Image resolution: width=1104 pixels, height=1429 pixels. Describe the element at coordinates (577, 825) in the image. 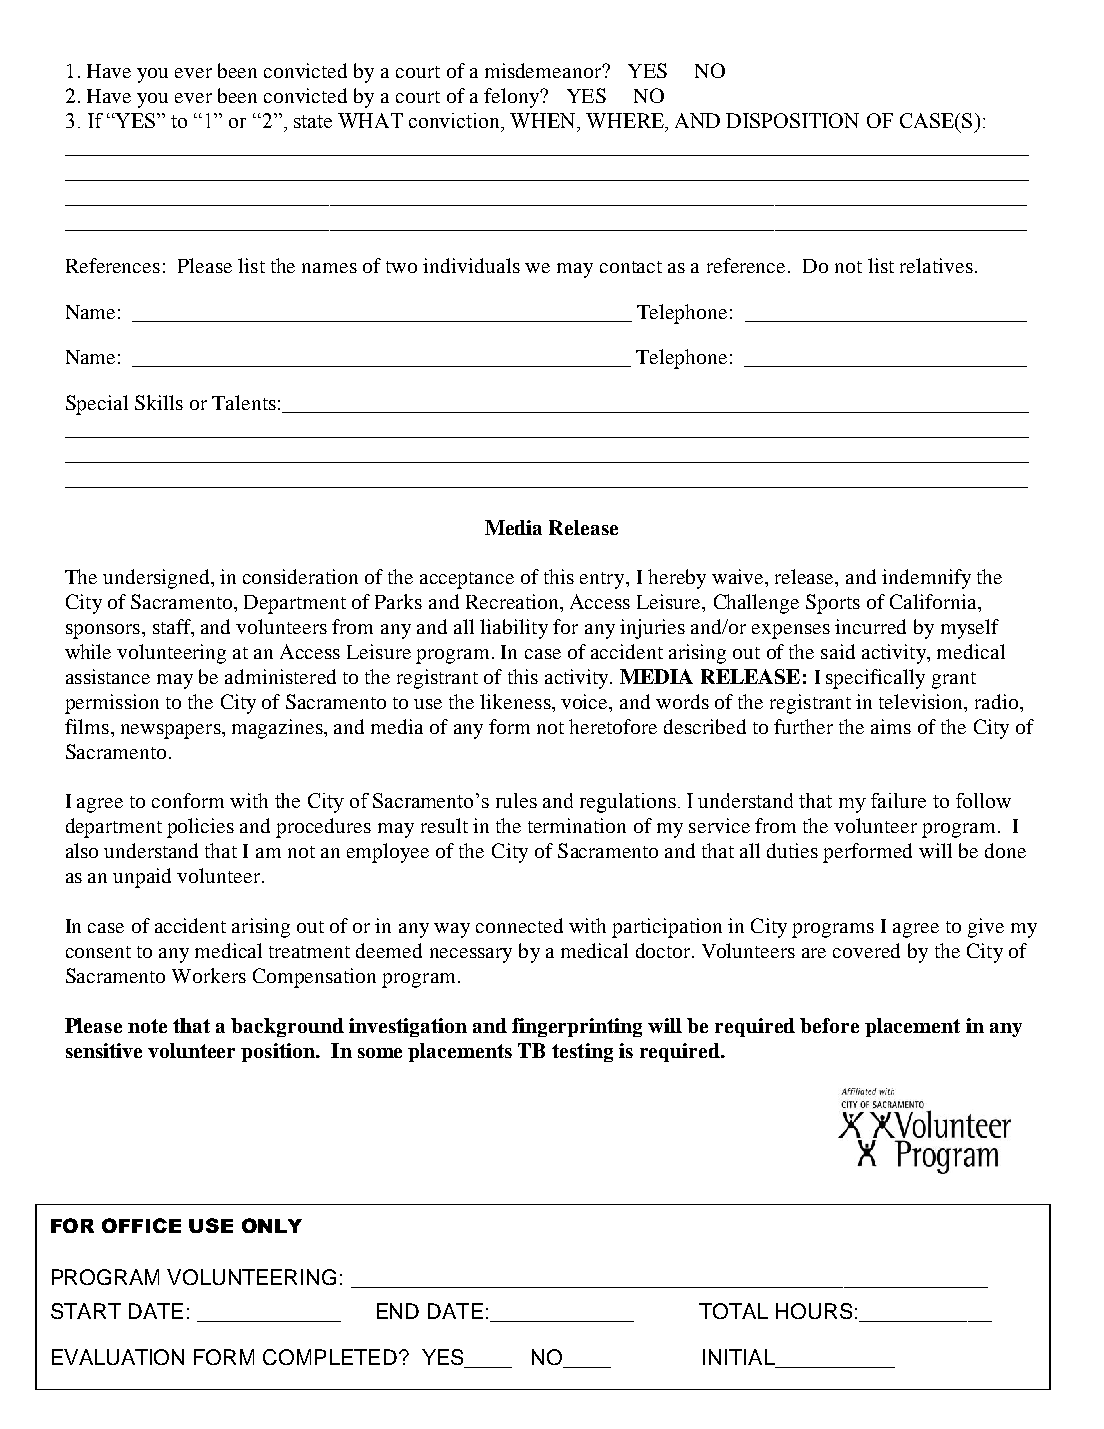

I see `termination` at that location.
